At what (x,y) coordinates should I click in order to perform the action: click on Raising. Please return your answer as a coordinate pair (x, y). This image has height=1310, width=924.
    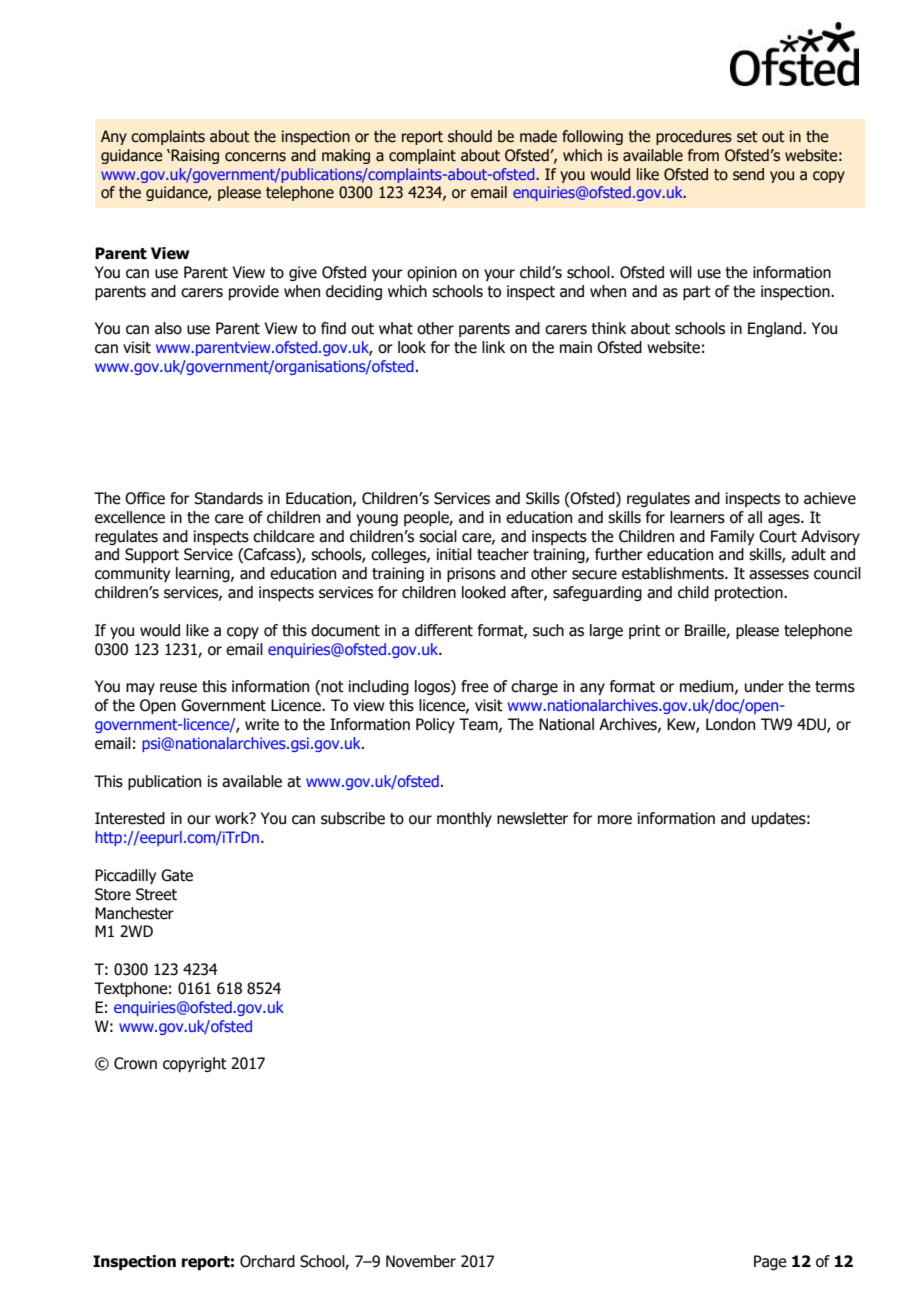
    Looking at the image, I should click on (195, 156).
